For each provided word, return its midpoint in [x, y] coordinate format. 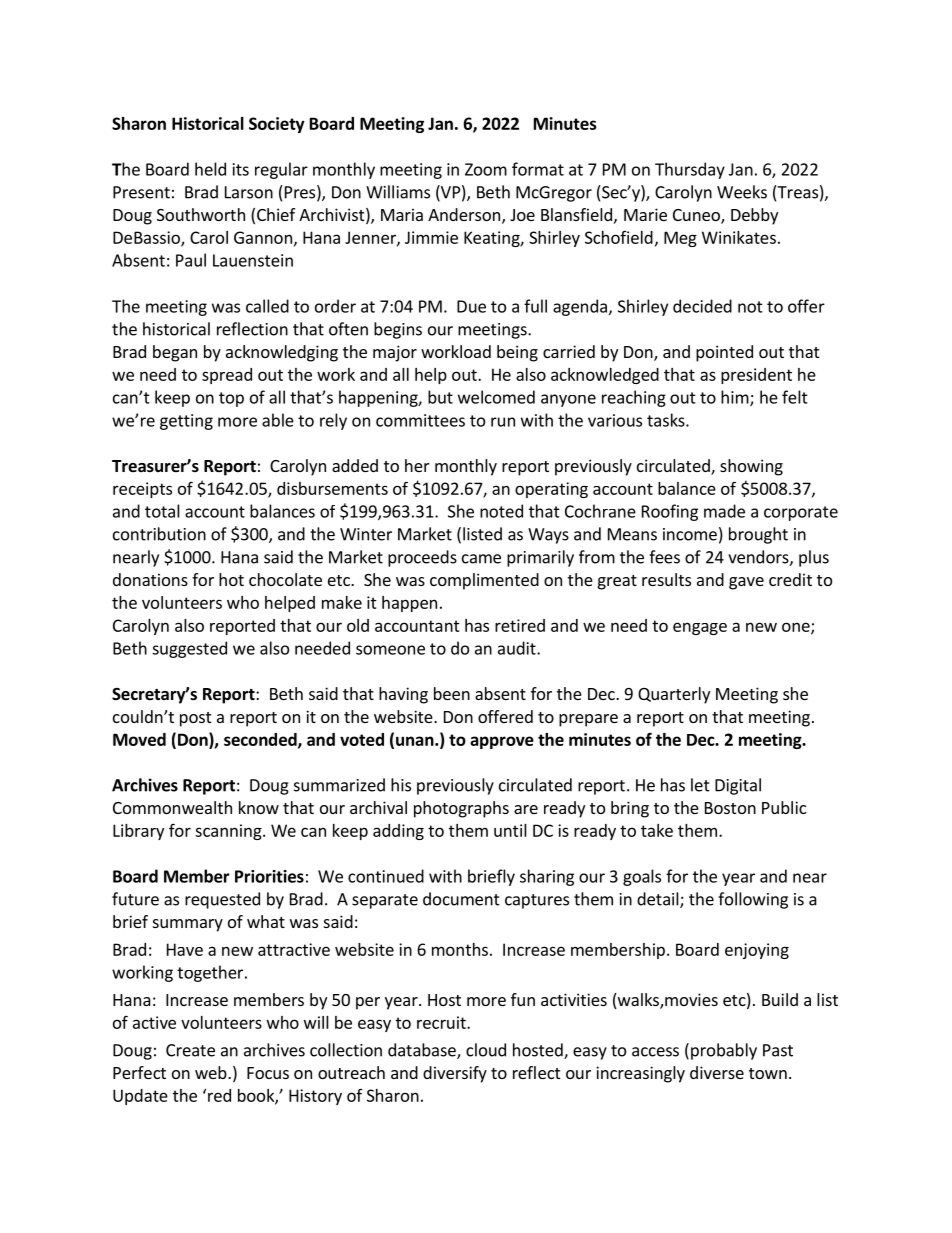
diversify [455, 1074]
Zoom [486, 169]
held [210, 169]
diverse [717, 1072]
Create [190, 1050]
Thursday [690, 170]
